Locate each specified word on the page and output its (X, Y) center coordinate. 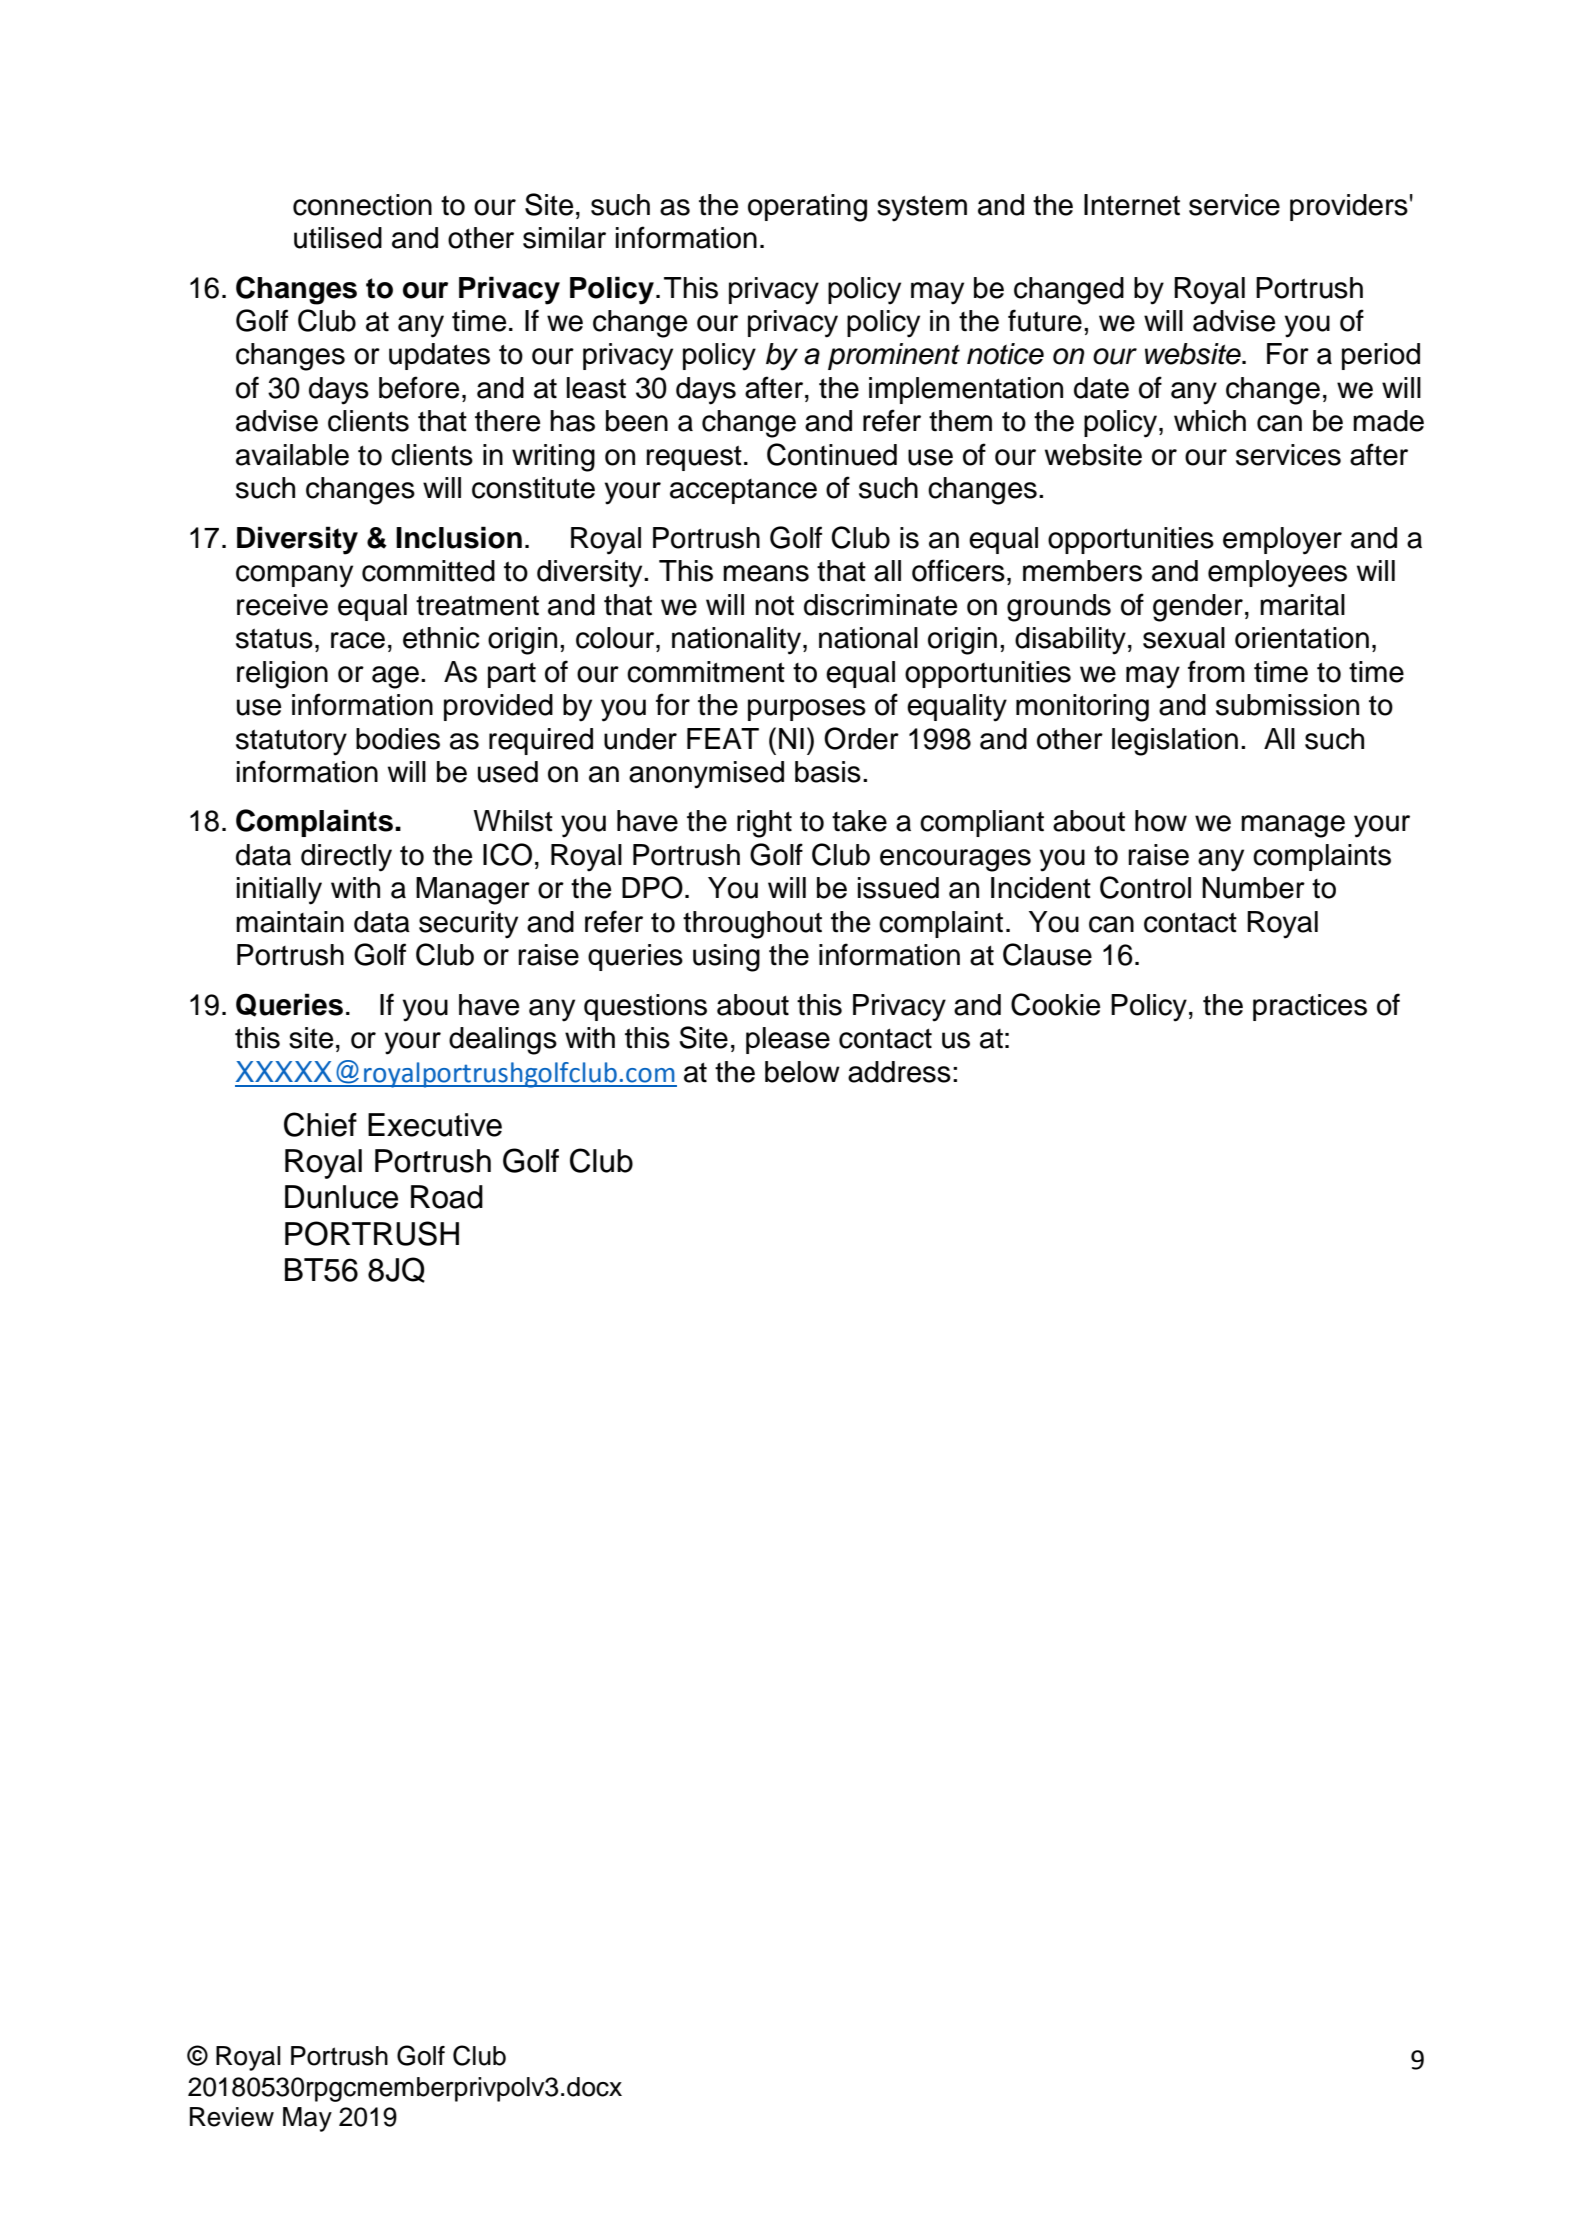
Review (232, 2117)
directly (346, 858)
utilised (338, 238)
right (764, 824)
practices (1310, 1007)
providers (1349, 207)
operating (807, 208)
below (802, 1072)
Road (447, 1197)
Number (1253, 888)
